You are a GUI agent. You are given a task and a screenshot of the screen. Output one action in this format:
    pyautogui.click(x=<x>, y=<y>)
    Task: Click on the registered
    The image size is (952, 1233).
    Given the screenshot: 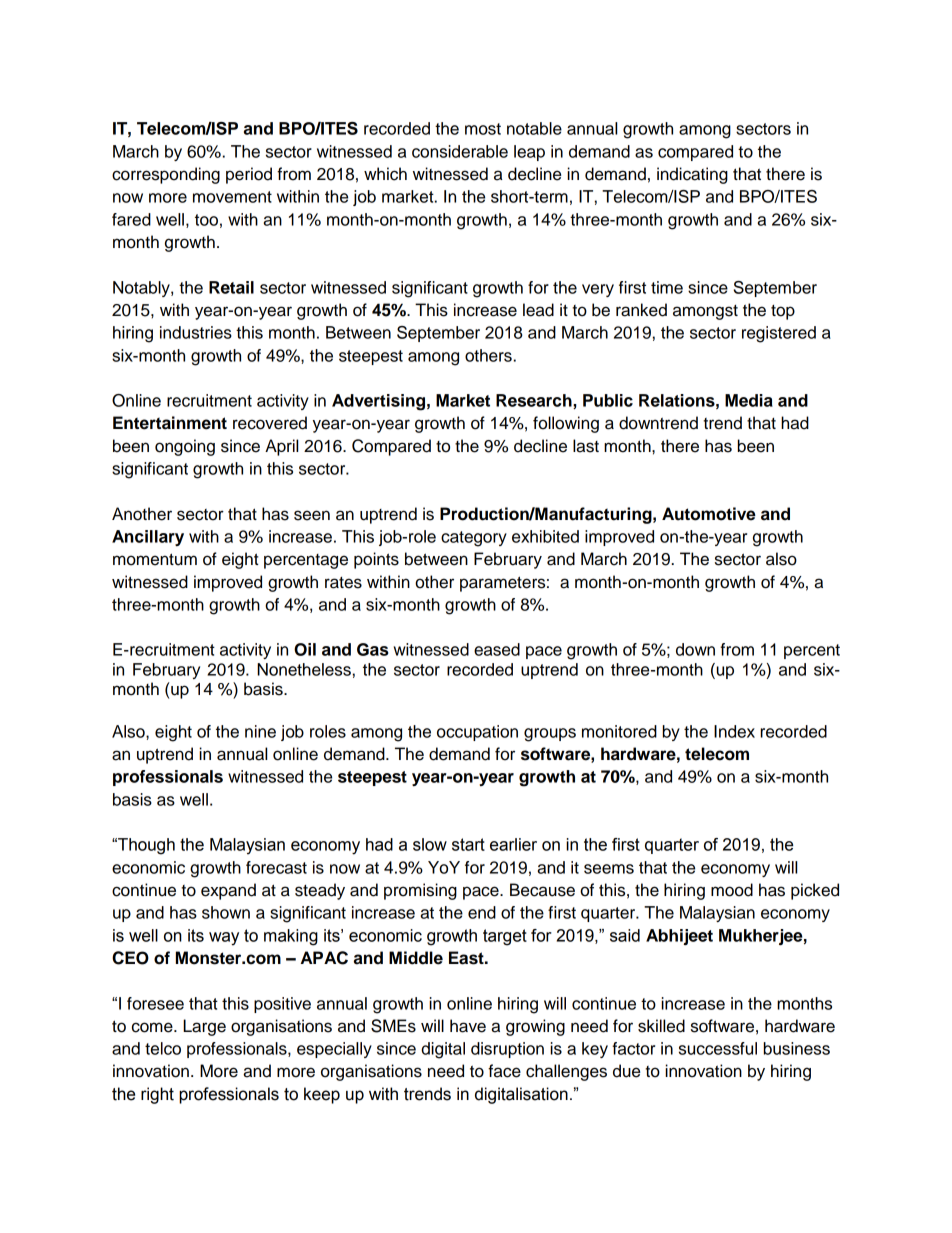 What is the action you would take?
    pyautogui.click(x=779, y=334)
